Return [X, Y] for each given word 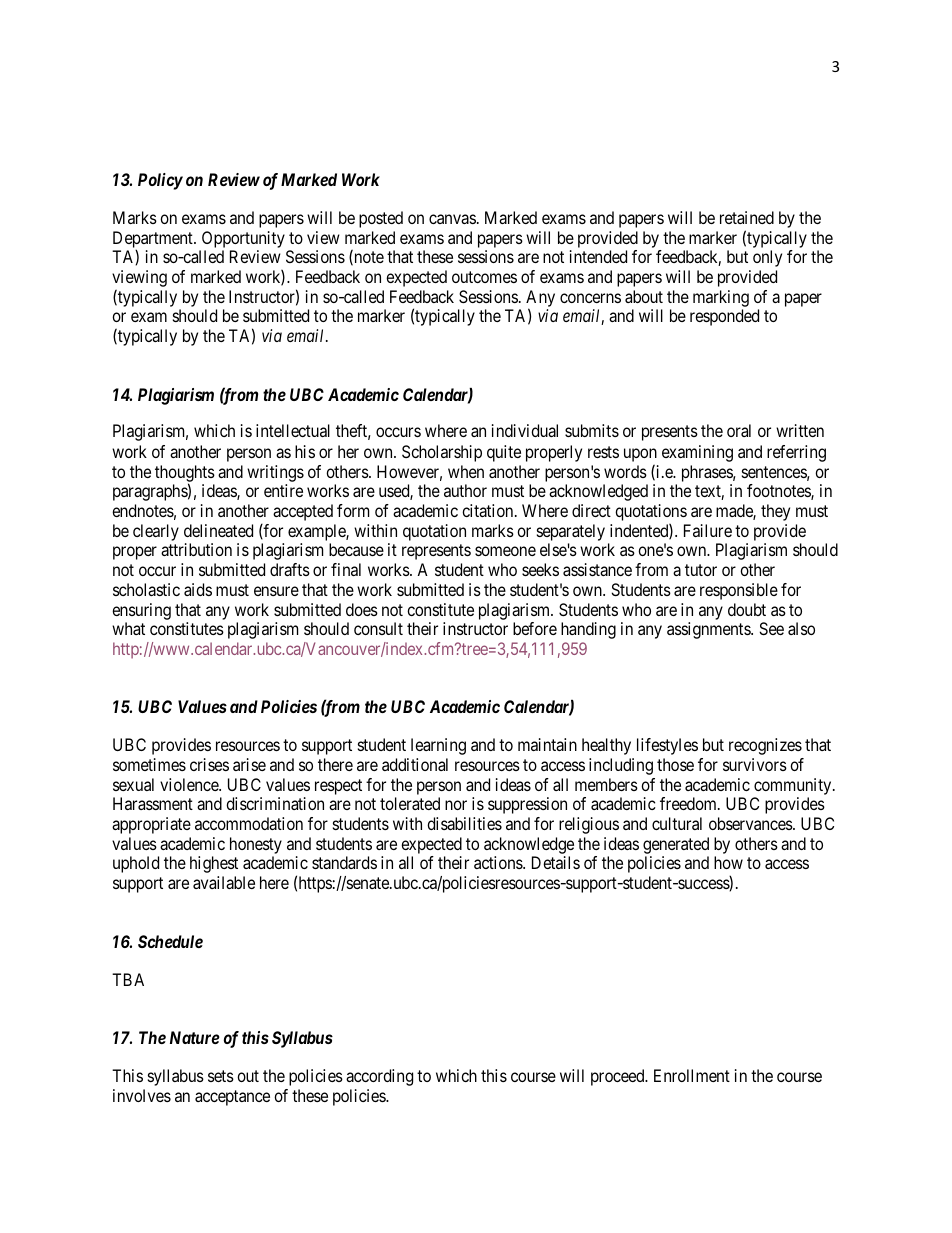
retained [747, 217]
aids [198, 589]
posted [381, 219]
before [535, 628]
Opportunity [243, 239]
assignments [709, 630]
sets [221, 1076]
